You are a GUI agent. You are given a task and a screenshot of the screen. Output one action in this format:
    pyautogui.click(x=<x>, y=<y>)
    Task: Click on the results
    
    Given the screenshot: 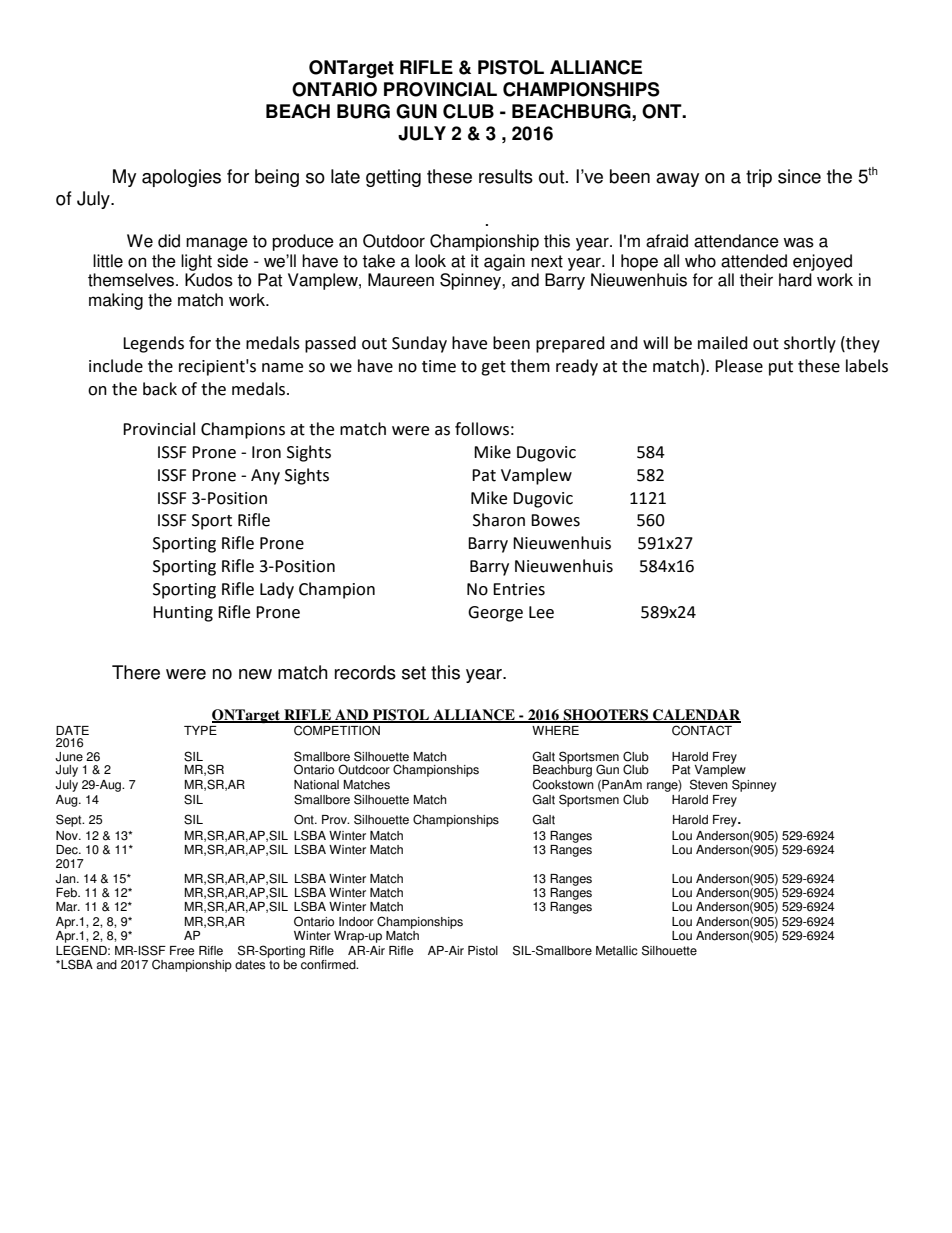 What is the action you would take?
    pyautogui.click(x=506, y=176)
